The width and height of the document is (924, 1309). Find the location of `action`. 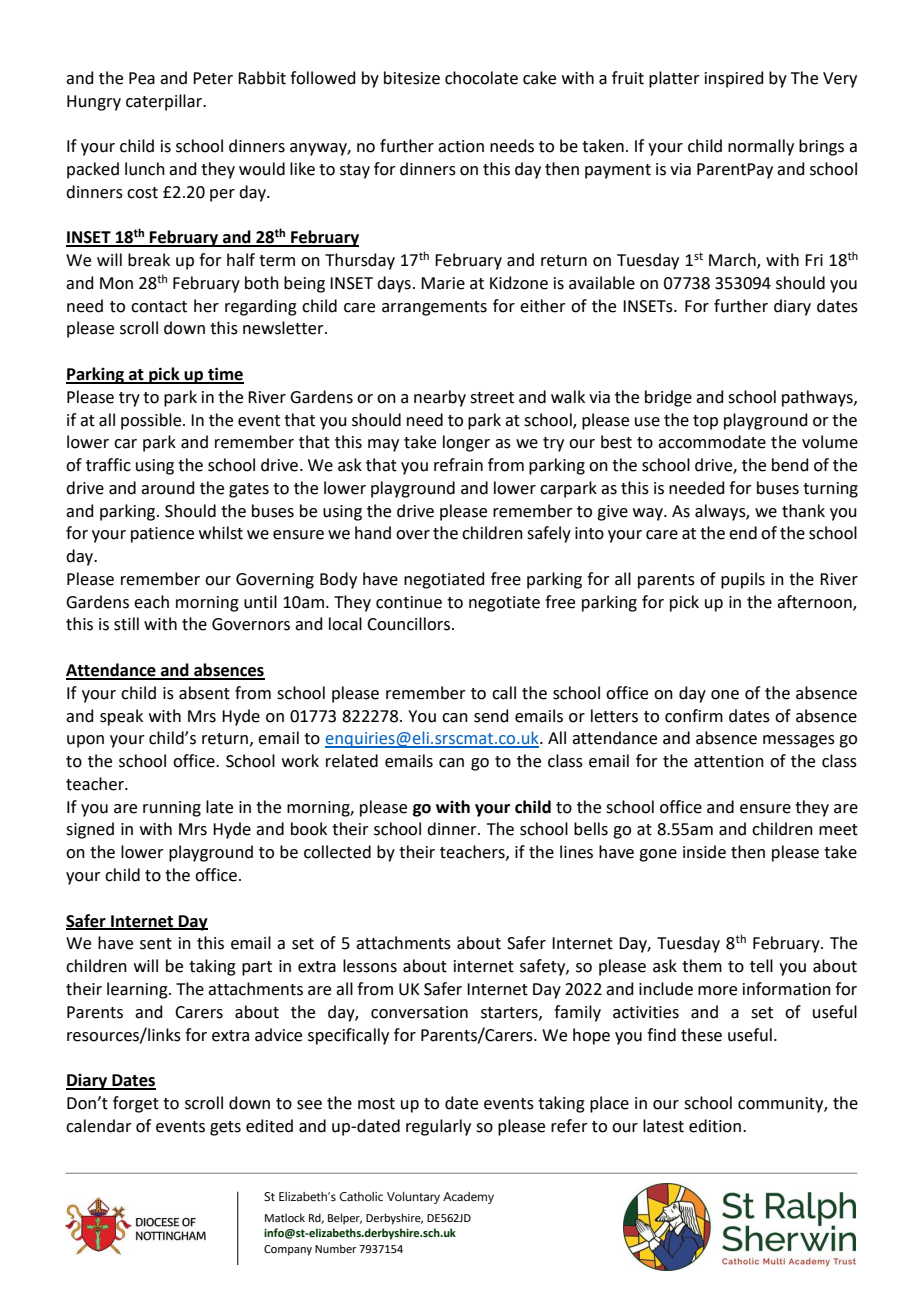

action is located at coordinates (461, 146).
